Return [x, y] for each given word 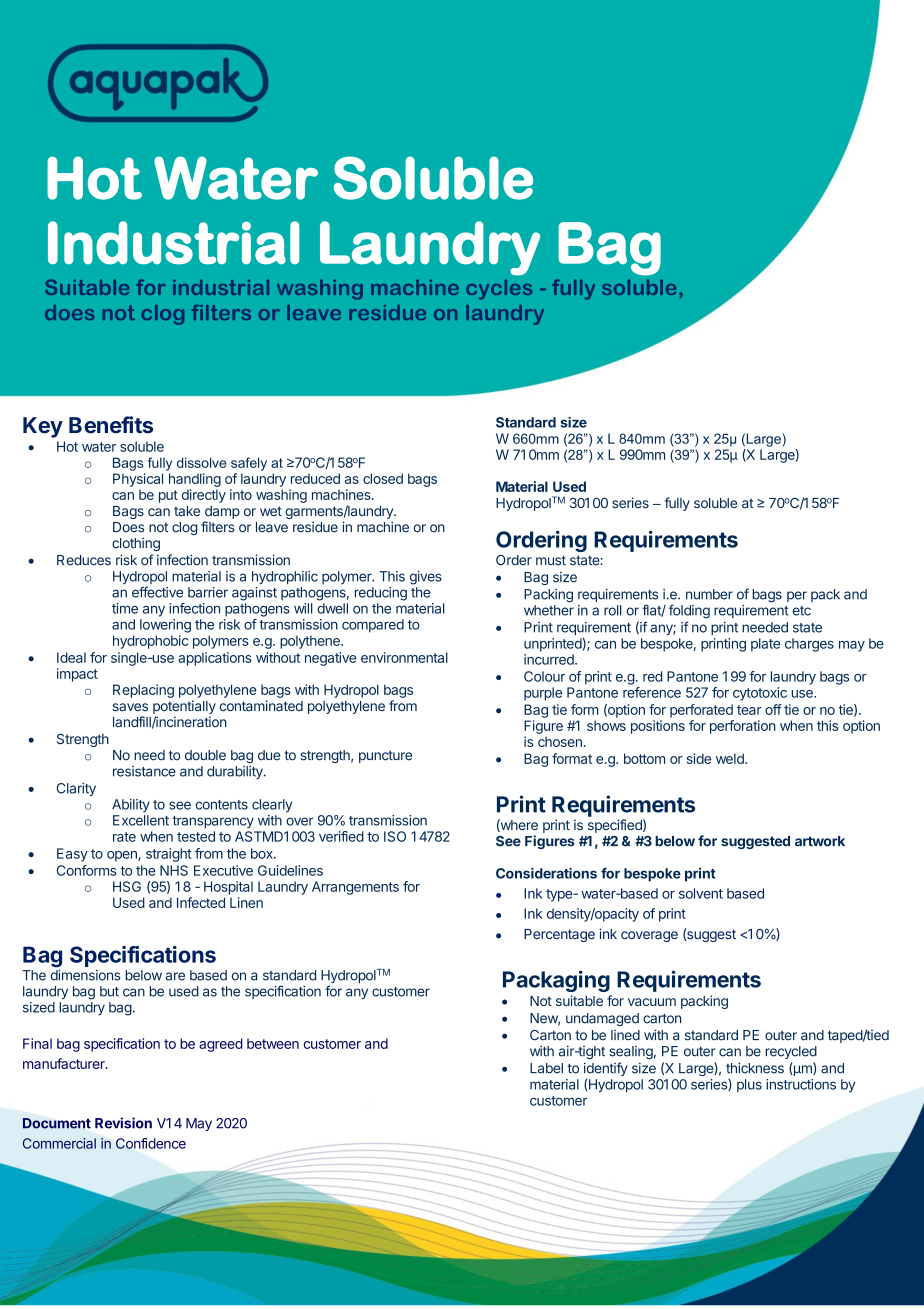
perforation [743, 727]
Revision [123, 1123]
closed [383, 478]
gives [426, 578]
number [709, 594]
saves [130, 707]
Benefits [111, 425]
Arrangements [355, 888]
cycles [499, 289]
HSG [127, 886]
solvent [701, 893]
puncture [385, 756]
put [168, 496]
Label [546, 1068]
